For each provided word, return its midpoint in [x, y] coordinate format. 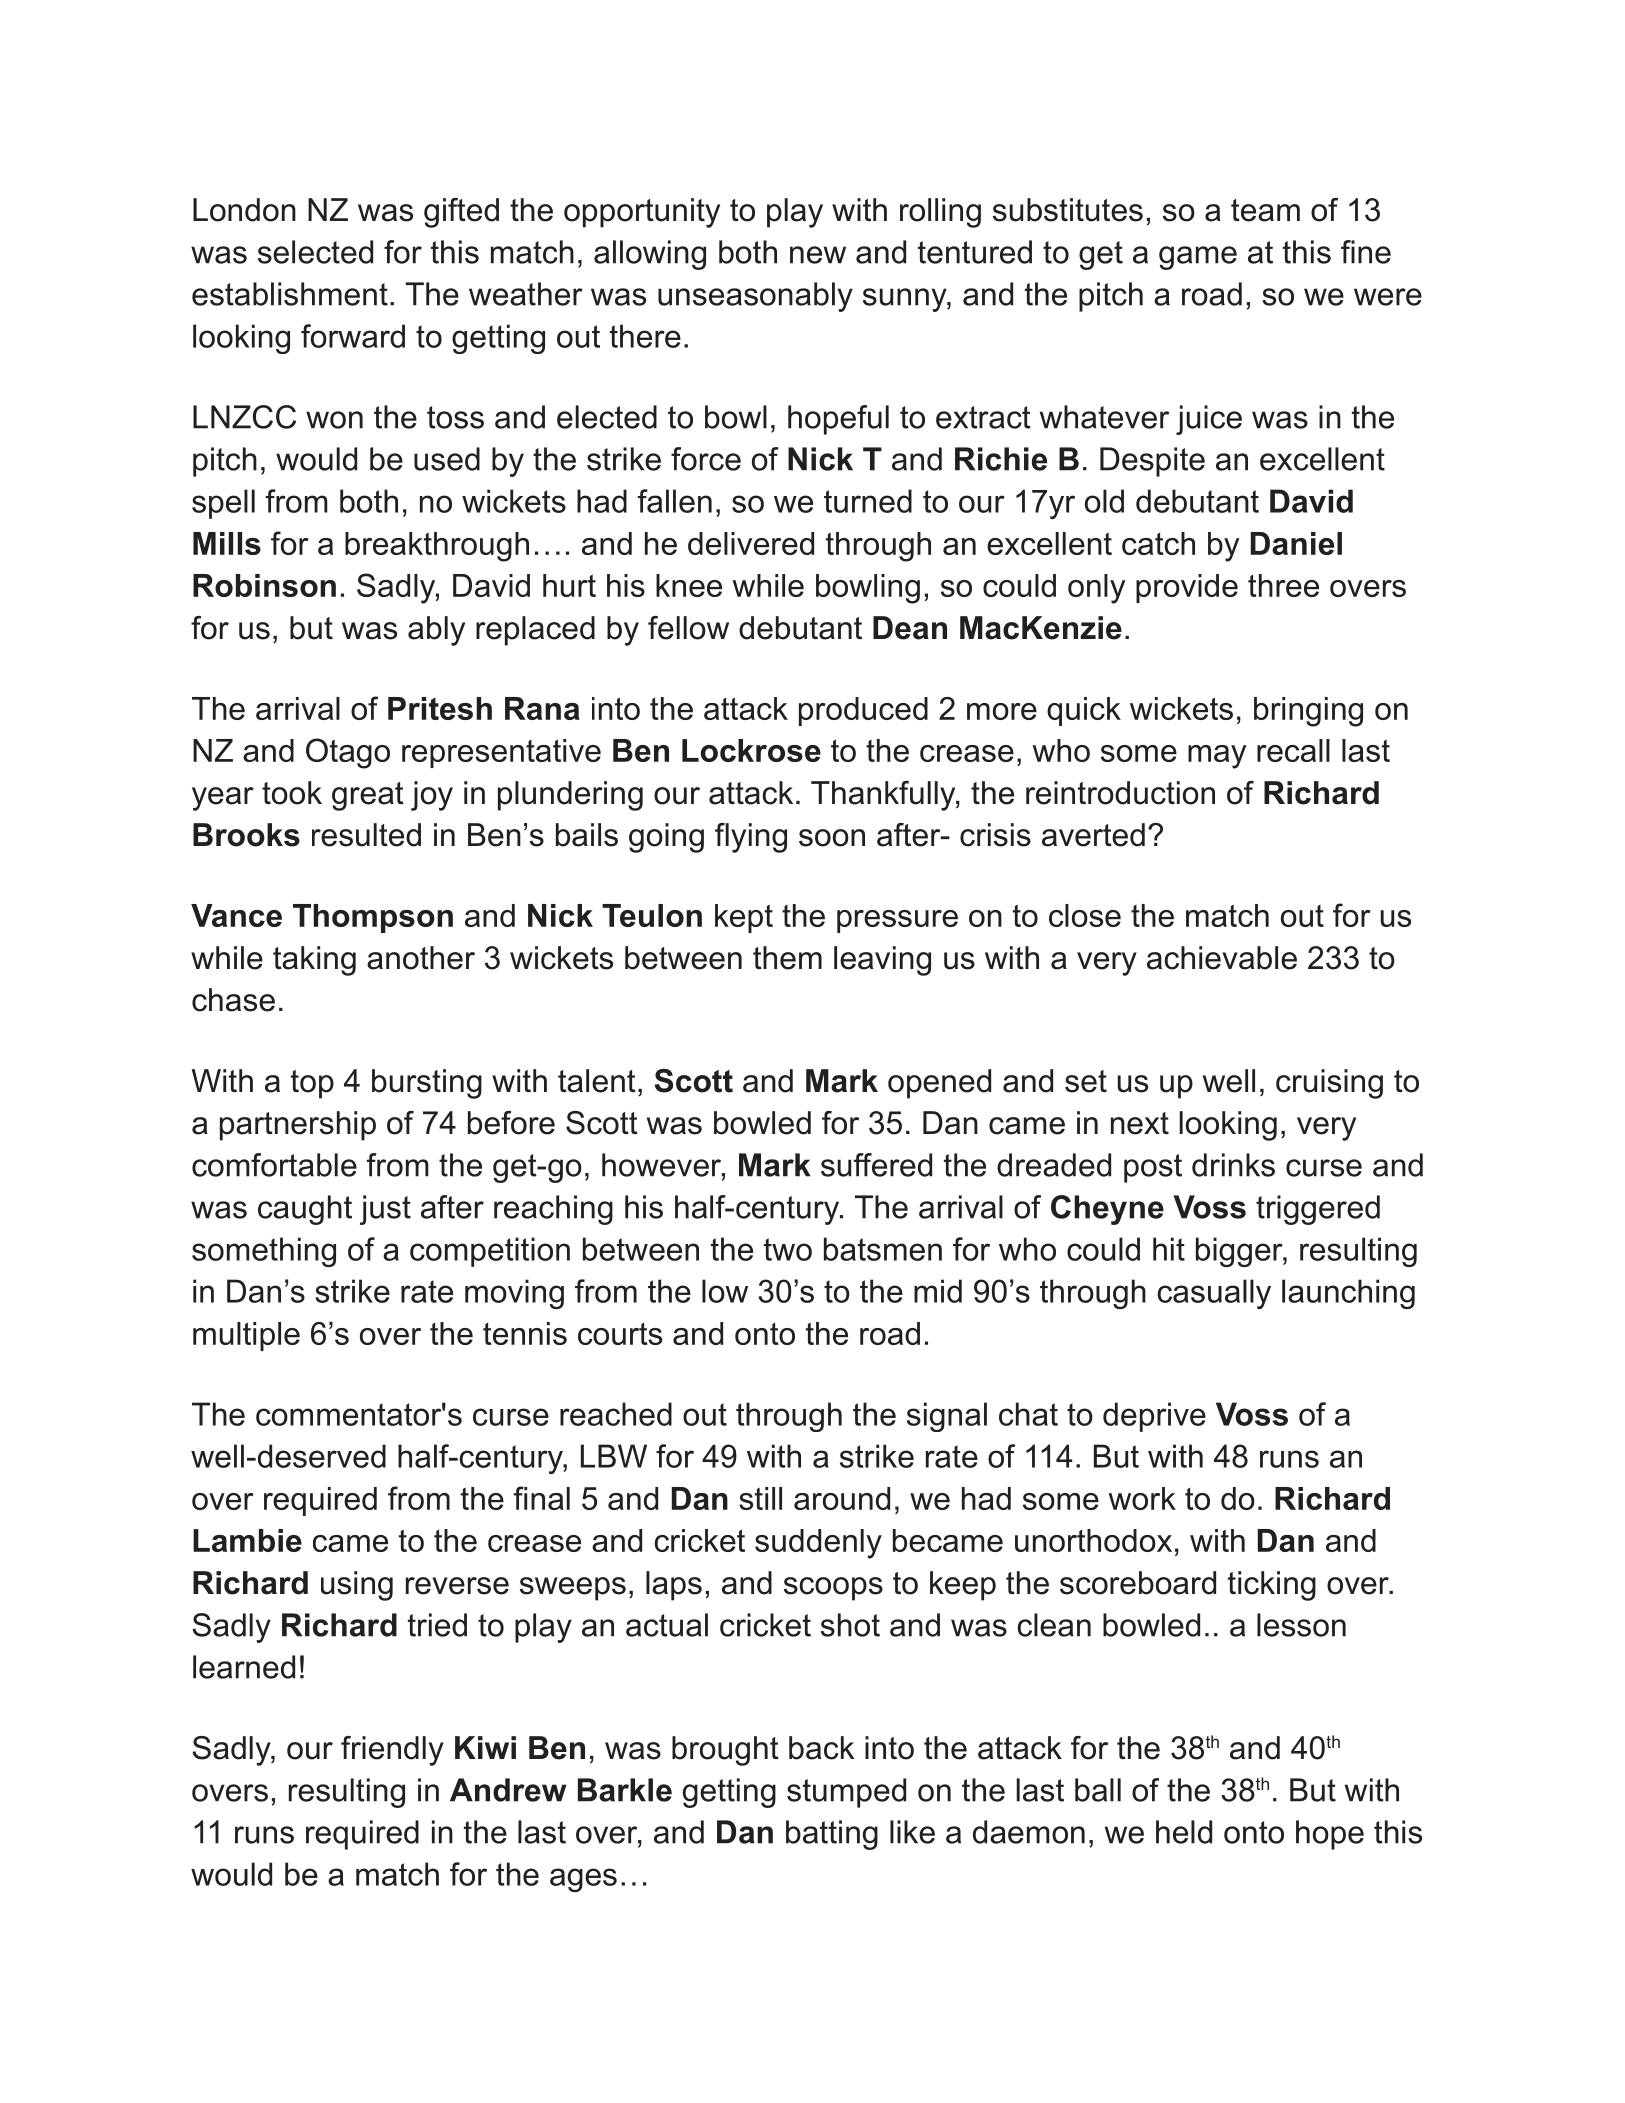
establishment [290, 294]
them [787, 958]
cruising [1329, 1084]
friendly [392, 1751]
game [1198, 258]
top [312, 1084]
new [818, 255]
